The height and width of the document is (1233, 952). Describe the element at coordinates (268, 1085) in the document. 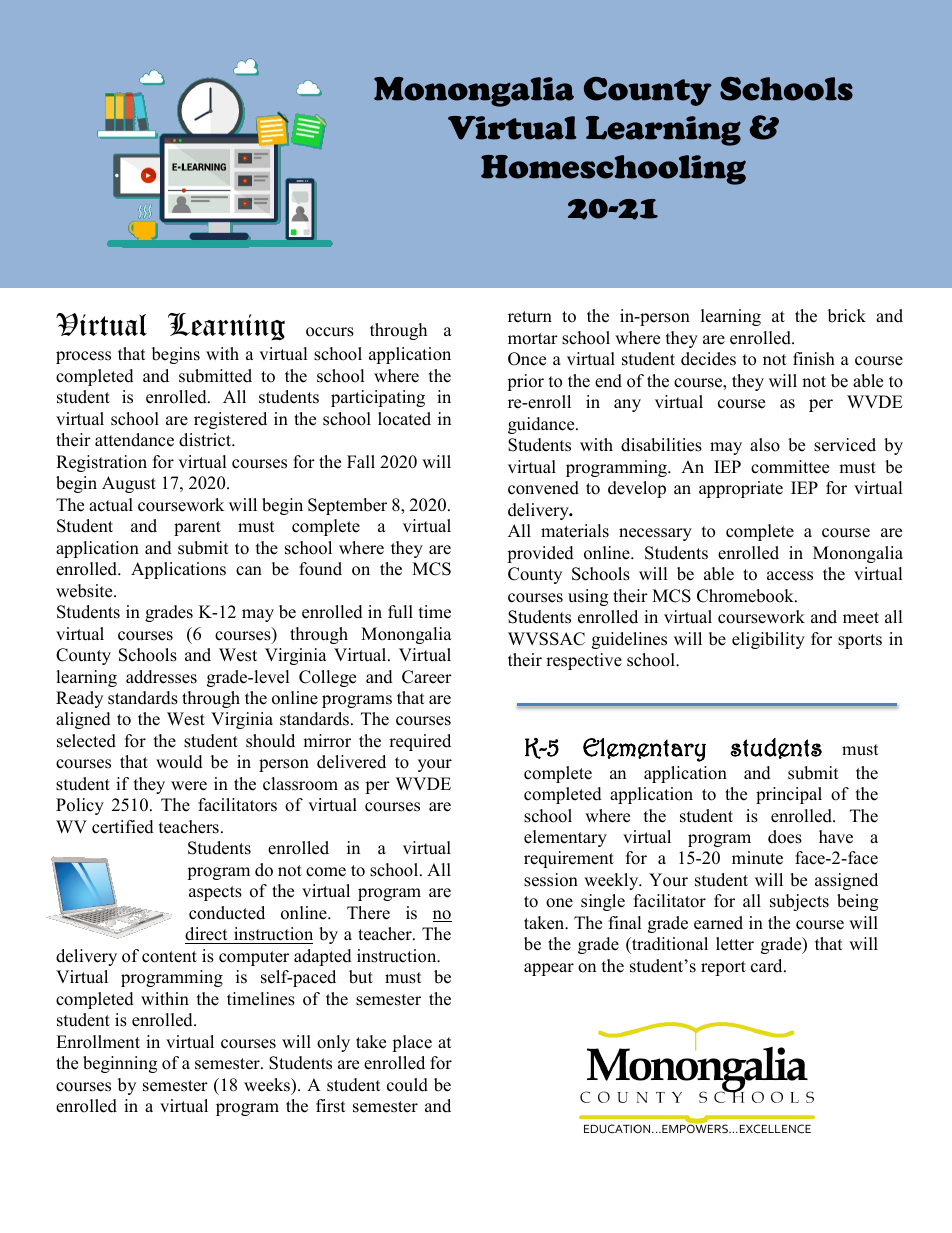

I see `weeks` at that location.
